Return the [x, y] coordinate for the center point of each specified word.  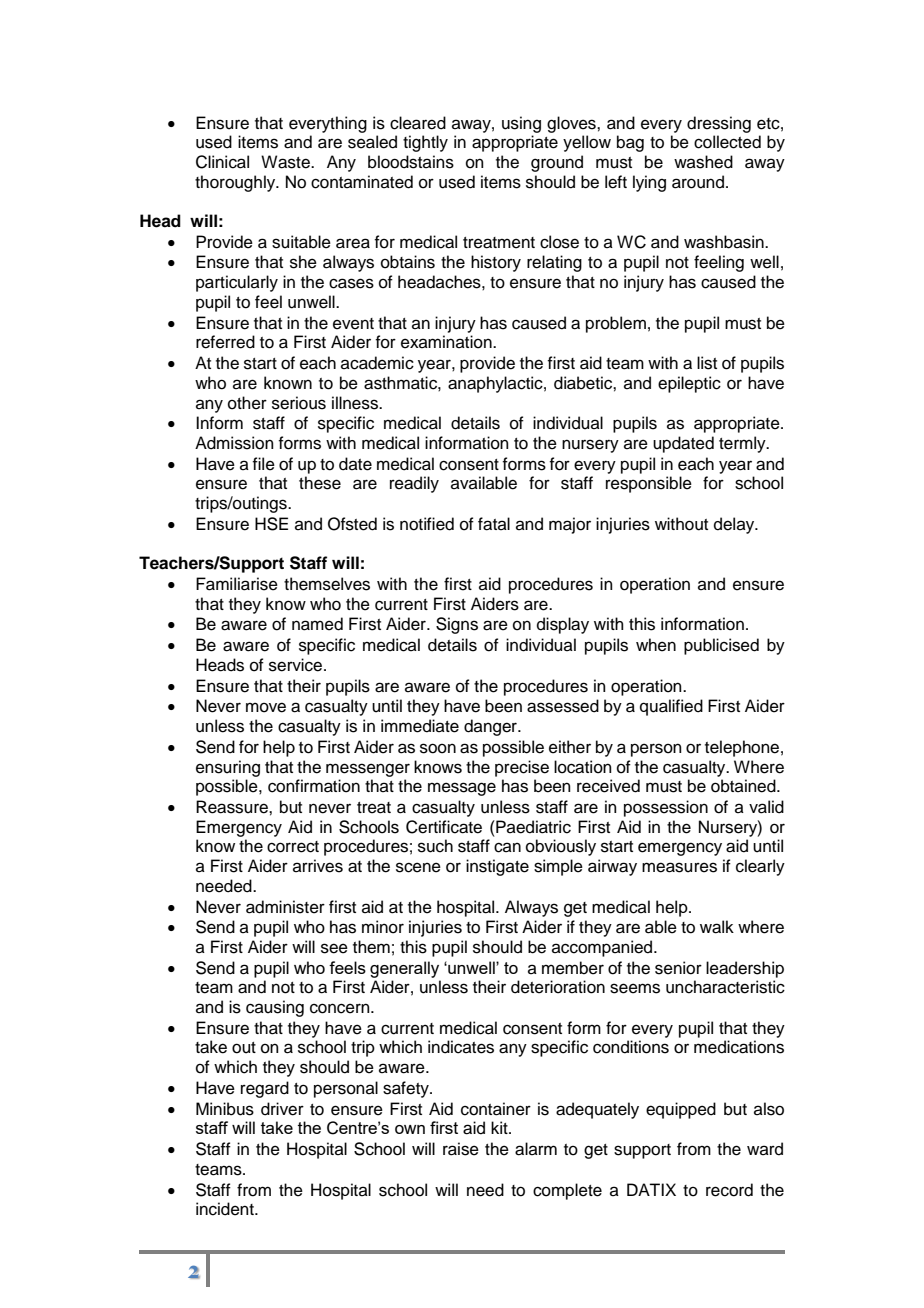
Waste [286, 162]
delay [735, 525]
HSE [271, 524]
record [729, 1190]
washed [703, 162]
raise [461, 1149]
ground [557, 163]
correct [293, 847]
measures [679, 867]
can [507, 847]
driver [282, 1109]
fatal [494, 524]
